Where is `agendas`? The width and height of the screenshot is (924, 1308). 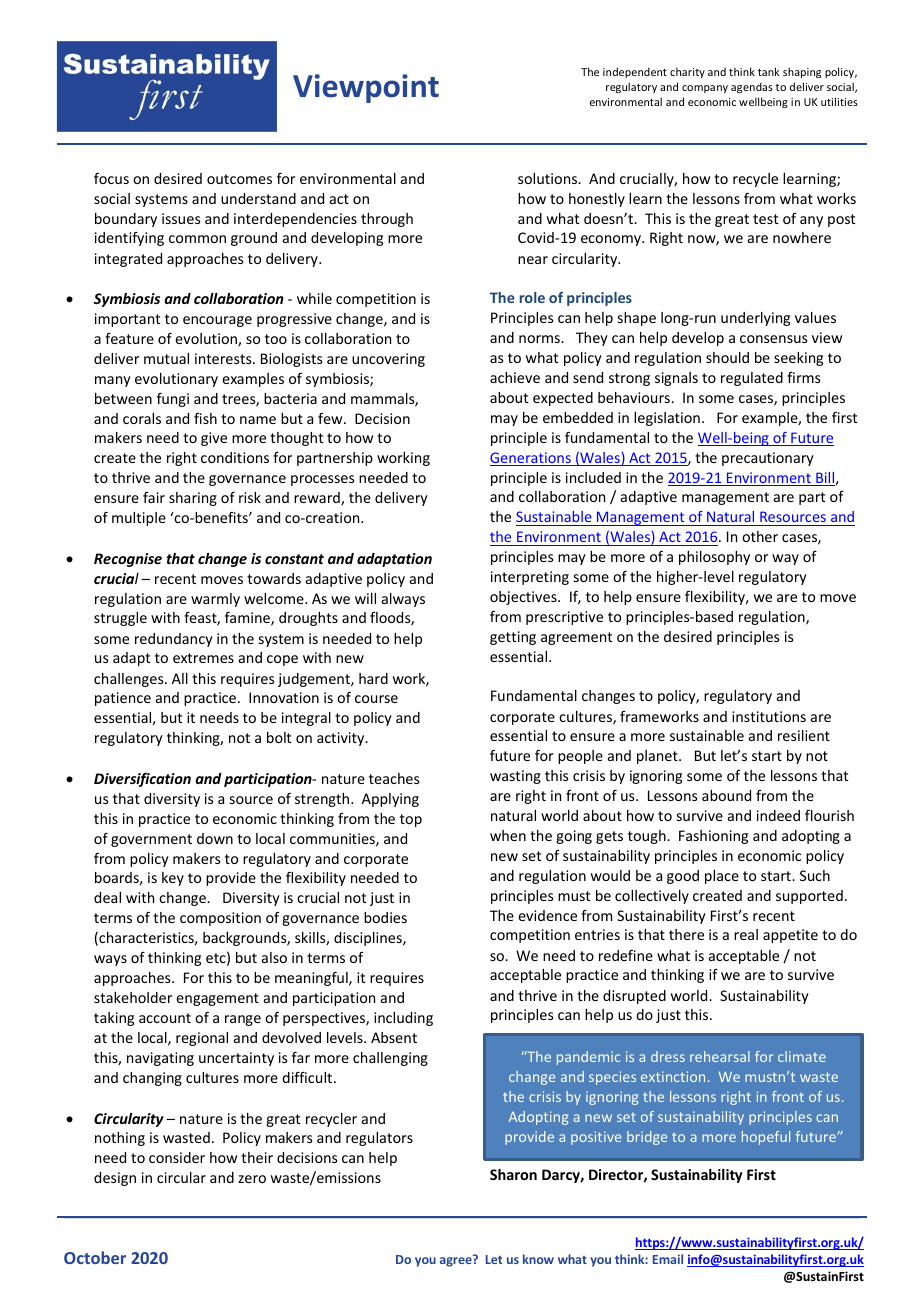 agendas is located at coordinates (752, 87).
